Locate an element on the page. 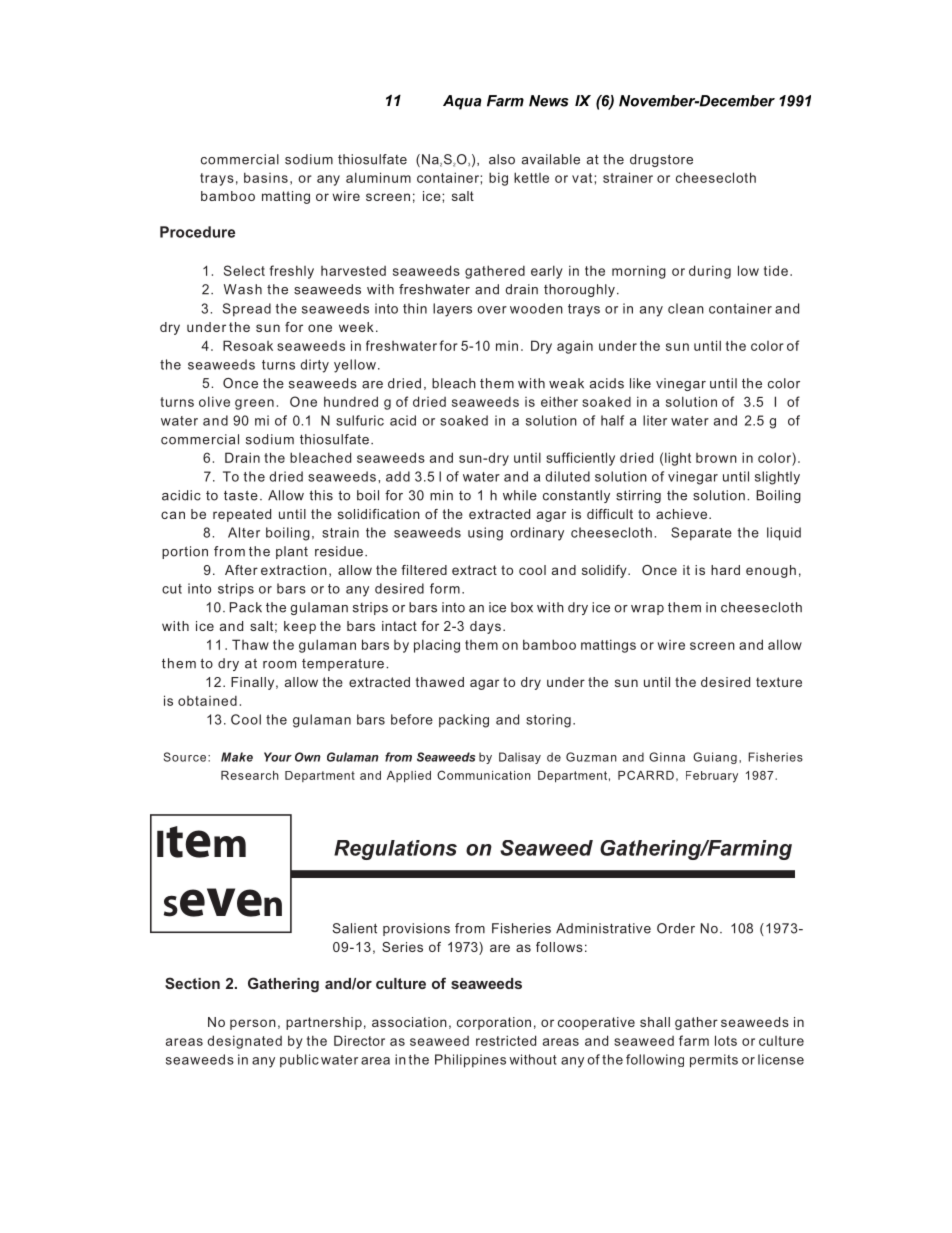 The image size is (952, 1233). drugstore is located at coordinates (661, 160).
